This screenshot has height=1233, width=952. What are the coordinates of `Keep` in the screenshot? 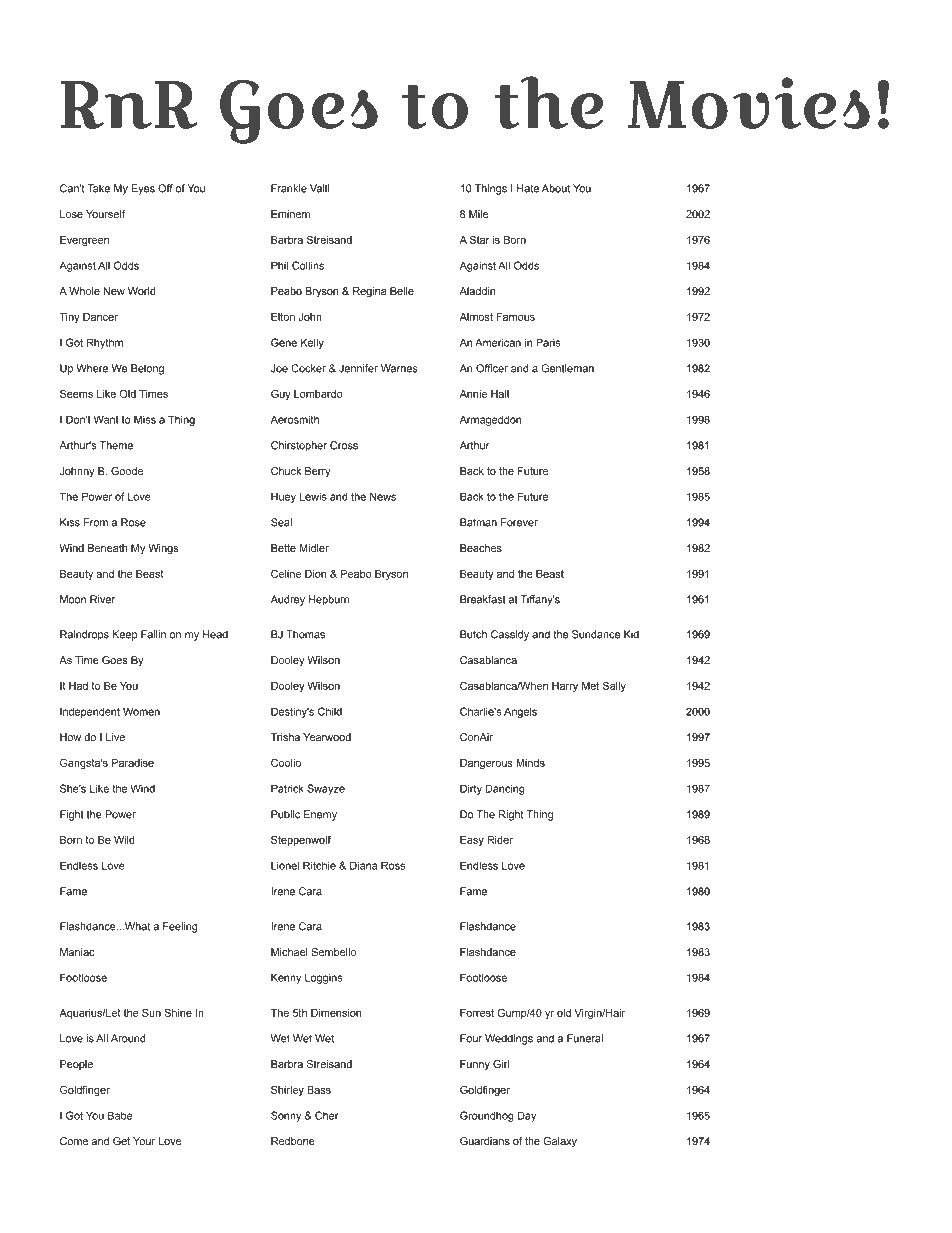 It's located at (125, 635).
